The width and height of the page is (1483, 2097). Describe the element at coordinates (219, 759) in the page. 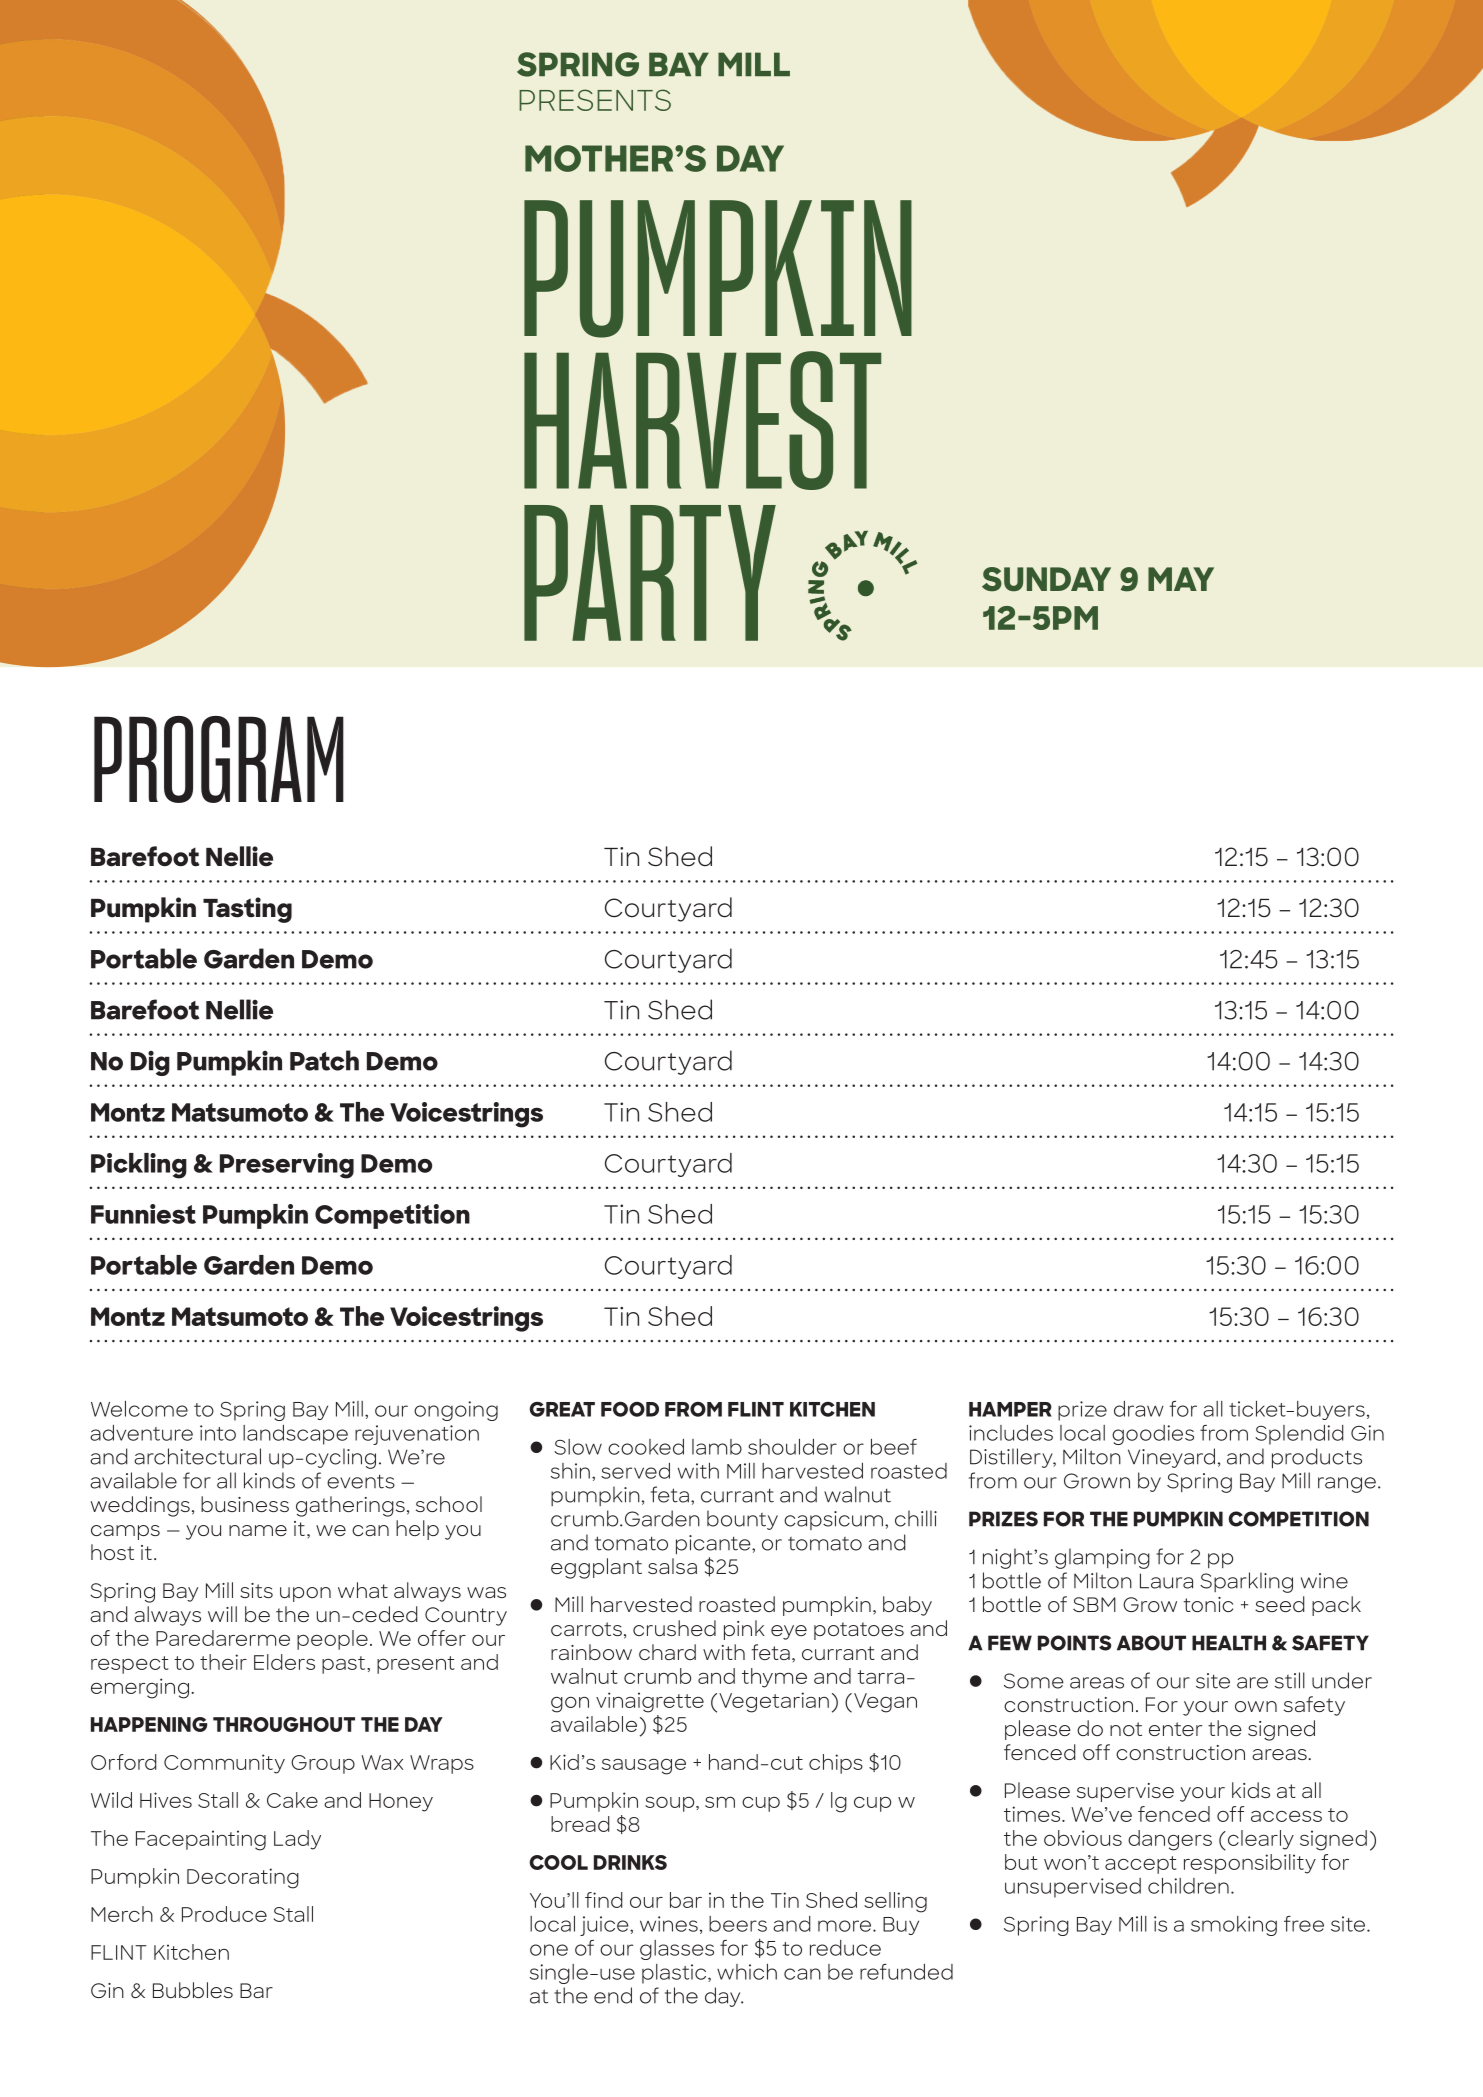

I see `PROGRAM` at that location.
